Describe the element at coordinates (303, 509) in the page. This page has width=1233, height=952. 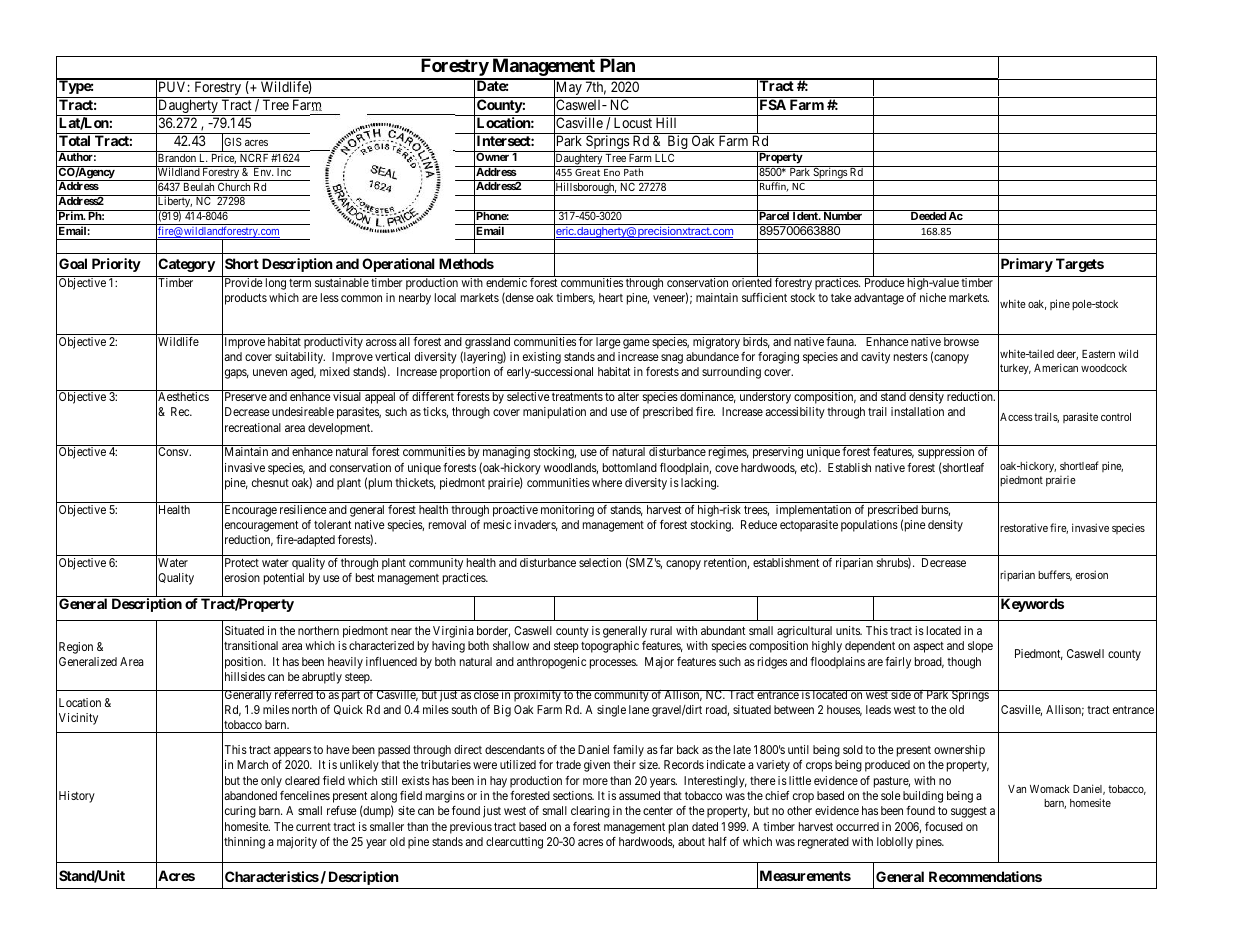
I see `resilience` at that location.
